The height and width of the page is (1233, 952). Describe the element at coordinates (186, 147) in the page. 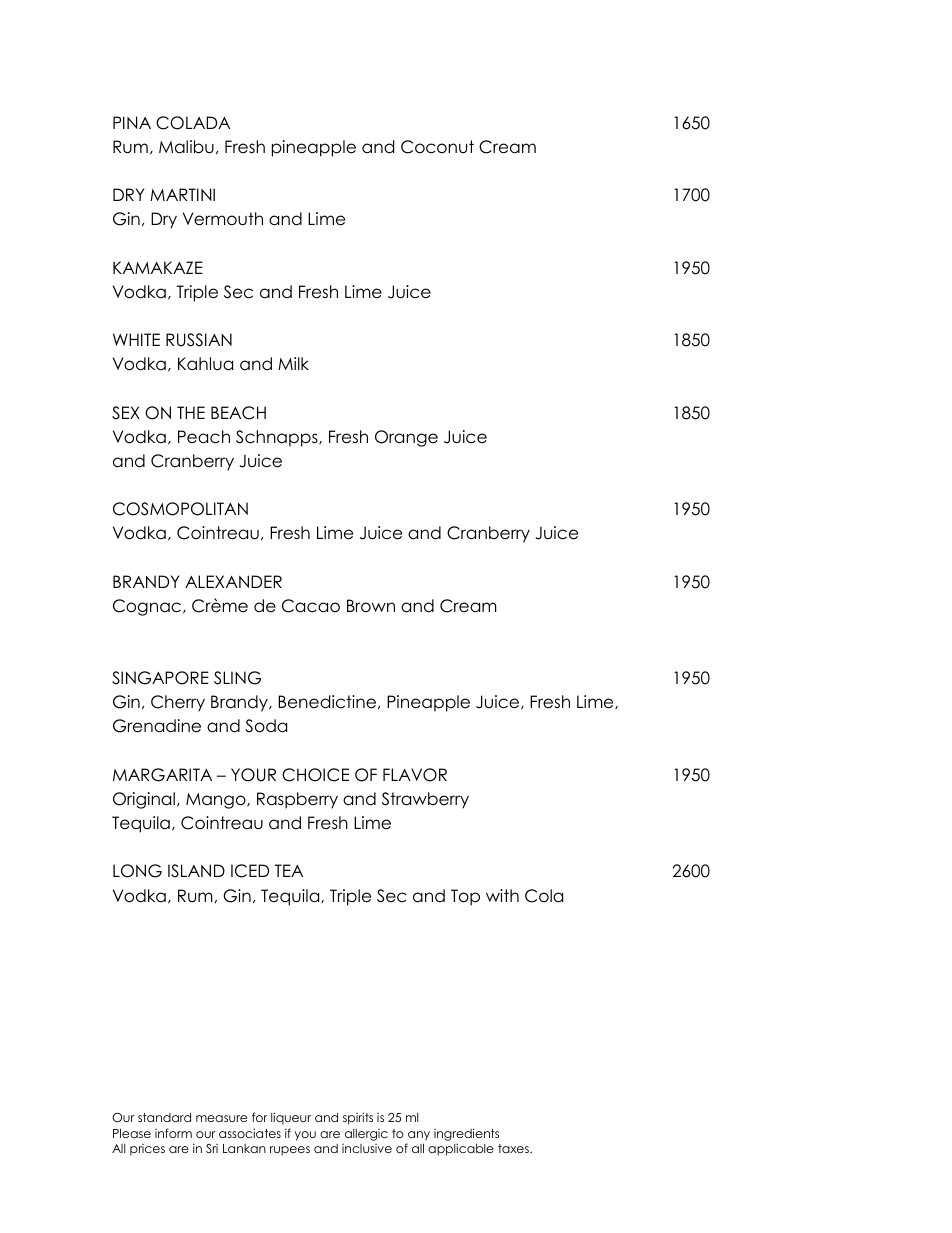

I see `Malibu` at that location.
